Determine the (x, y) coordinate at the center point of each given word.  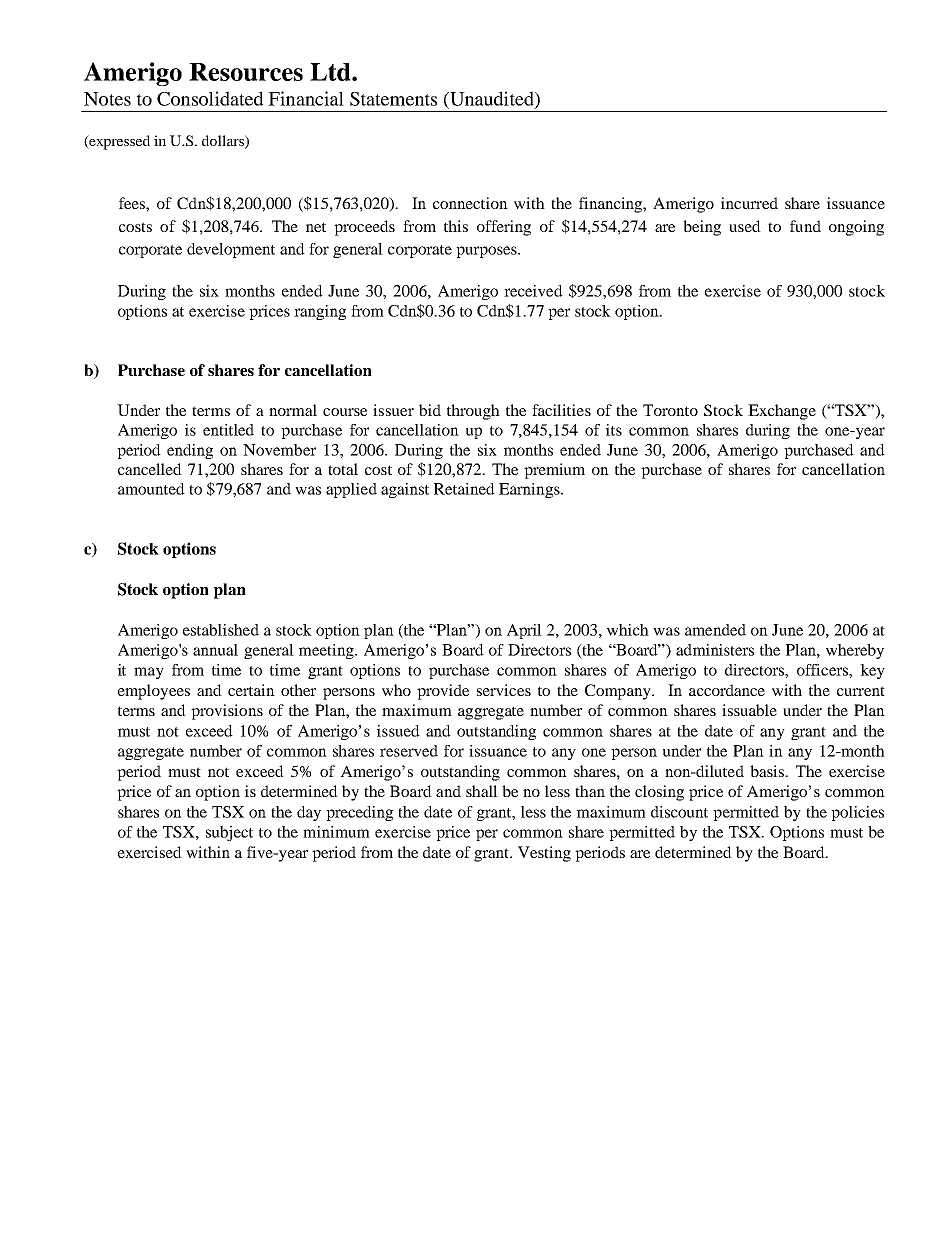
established (221, 630)
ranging (320, 312)
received (533, 291)
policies (857, 813)
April (524, 631)
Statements (393, 99)
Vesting (544, 854)
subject (229, 833)
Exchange (782, 412)
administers (715, 650)
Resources (246, 72)
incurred (749, 203)
